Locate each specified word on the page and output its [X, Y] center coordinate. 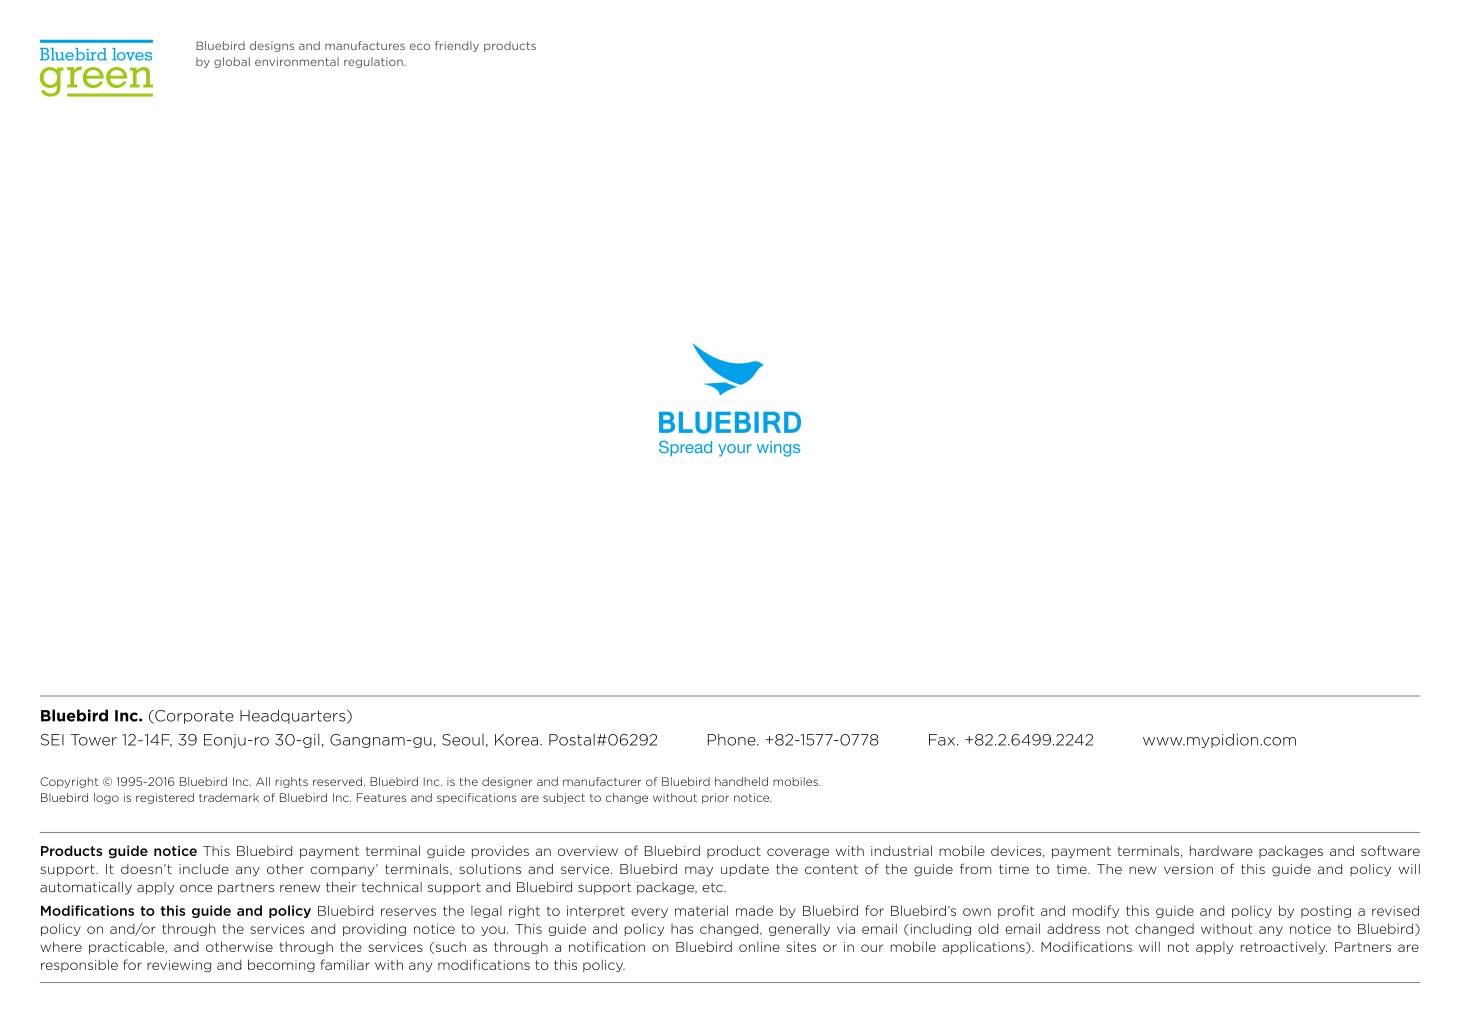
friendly [457, 46]
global [232, 62]
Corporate [193, 717]
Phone [733, 739]
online [759, 947]
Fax [942, 740]
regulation [374, 62]
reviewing [179, 966]
